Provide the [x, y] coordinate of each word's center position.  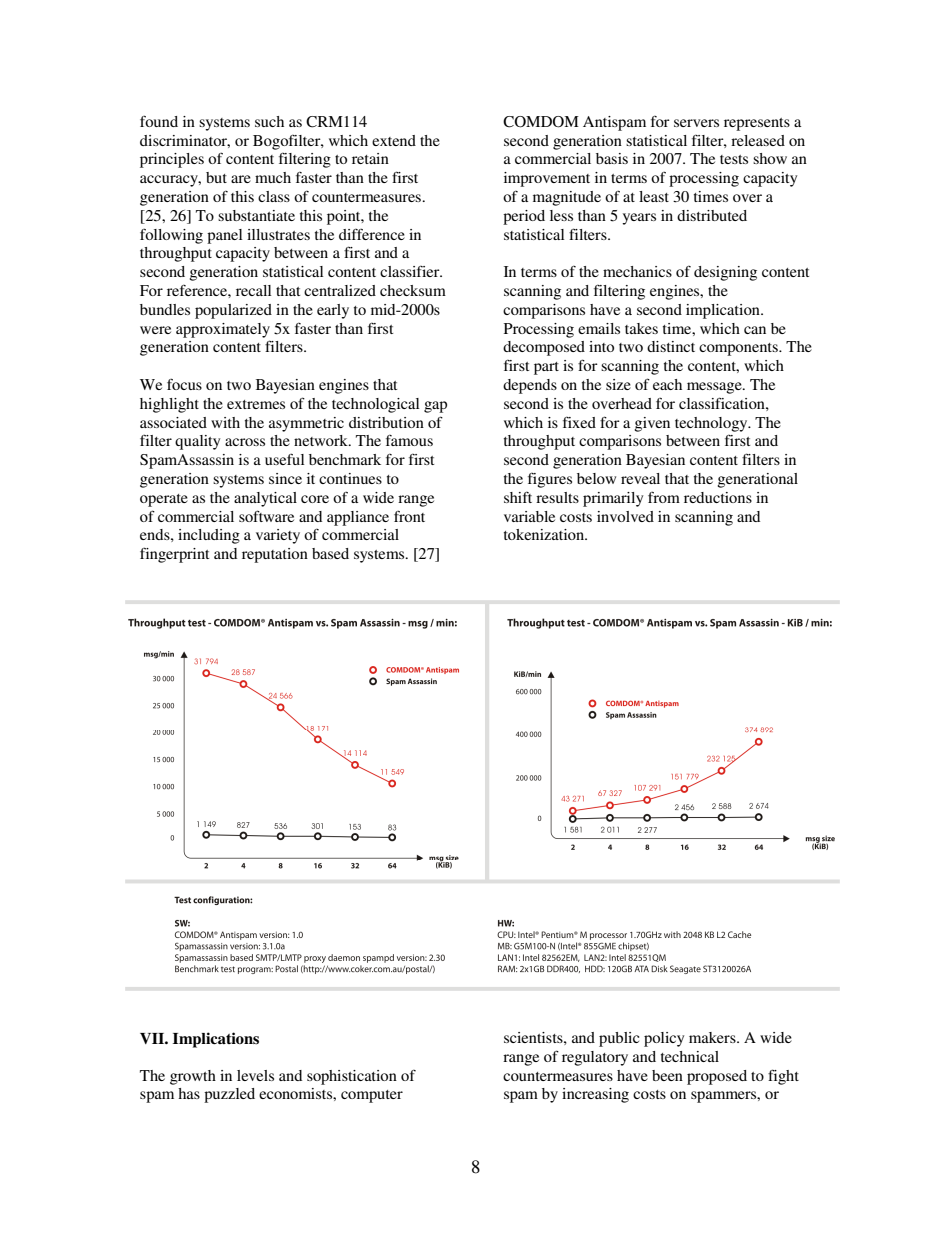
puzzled [229, 1095]
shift [518, 497]
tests [734, 159]
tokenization [545, 534]
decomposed [544, 348]
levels [255, 1075]
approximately [223, 330]
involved [625, 516]
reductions [718, 497]
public [619, 1039]
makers [713, 1037]
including [209, 536]
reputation [275, 555]
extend [394, 140]
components [739, 349]
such [269, 121]
